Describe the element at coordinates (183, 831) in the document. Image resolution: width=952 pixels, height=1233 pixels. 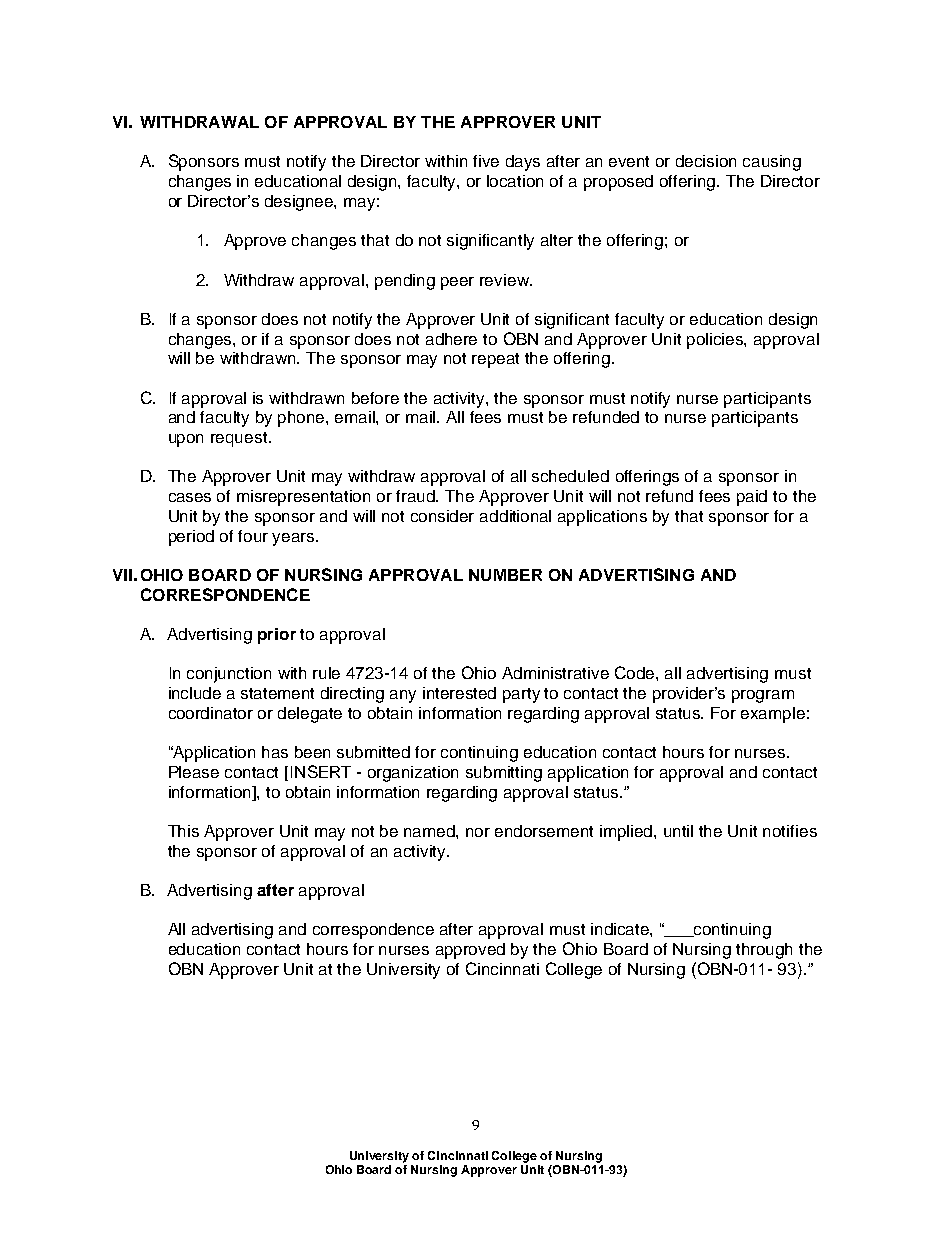
I see `This` at that location.
